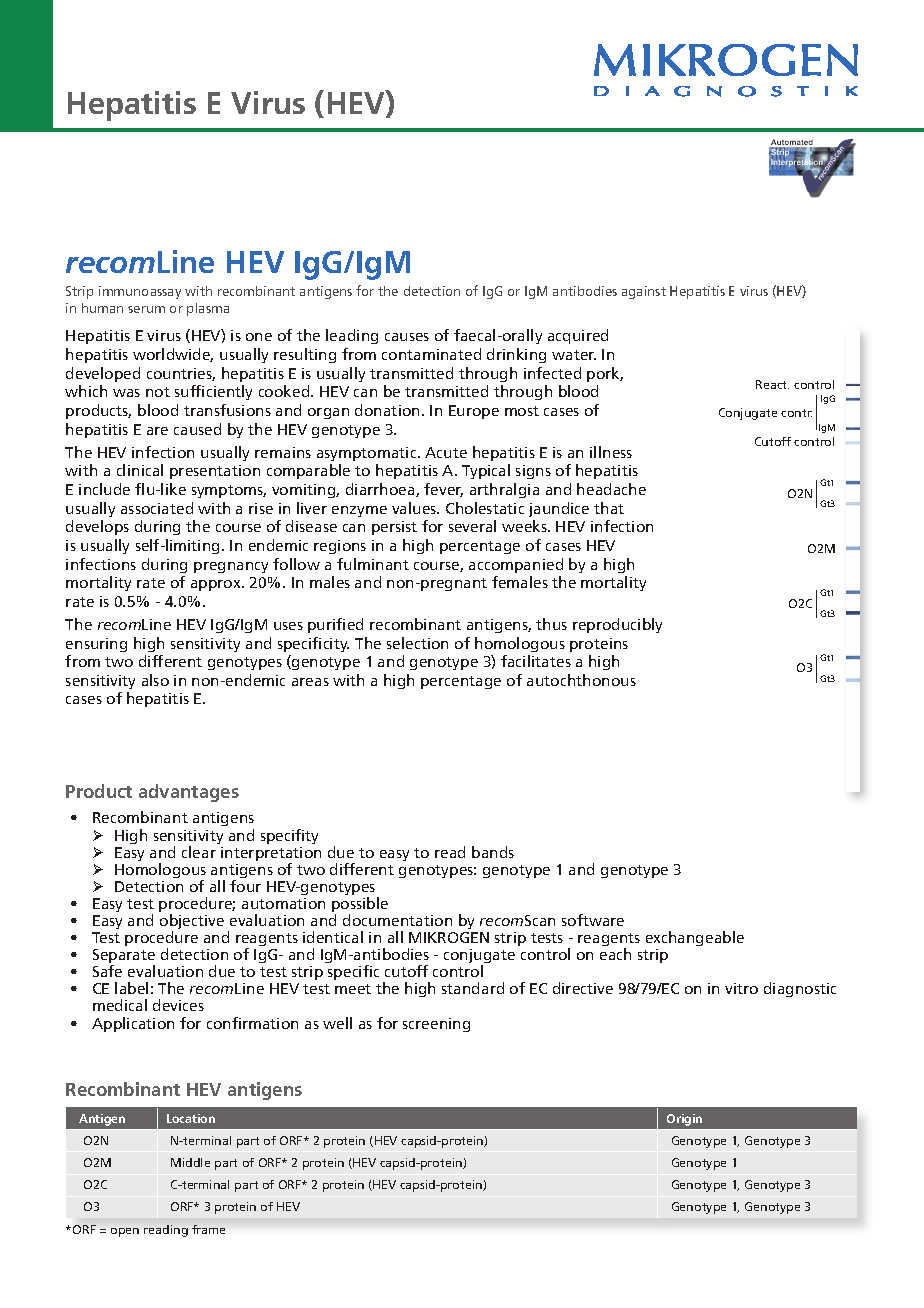 The height and width of the screenshot is (1308, 924). I want to click on serum, so click(146, 309).
